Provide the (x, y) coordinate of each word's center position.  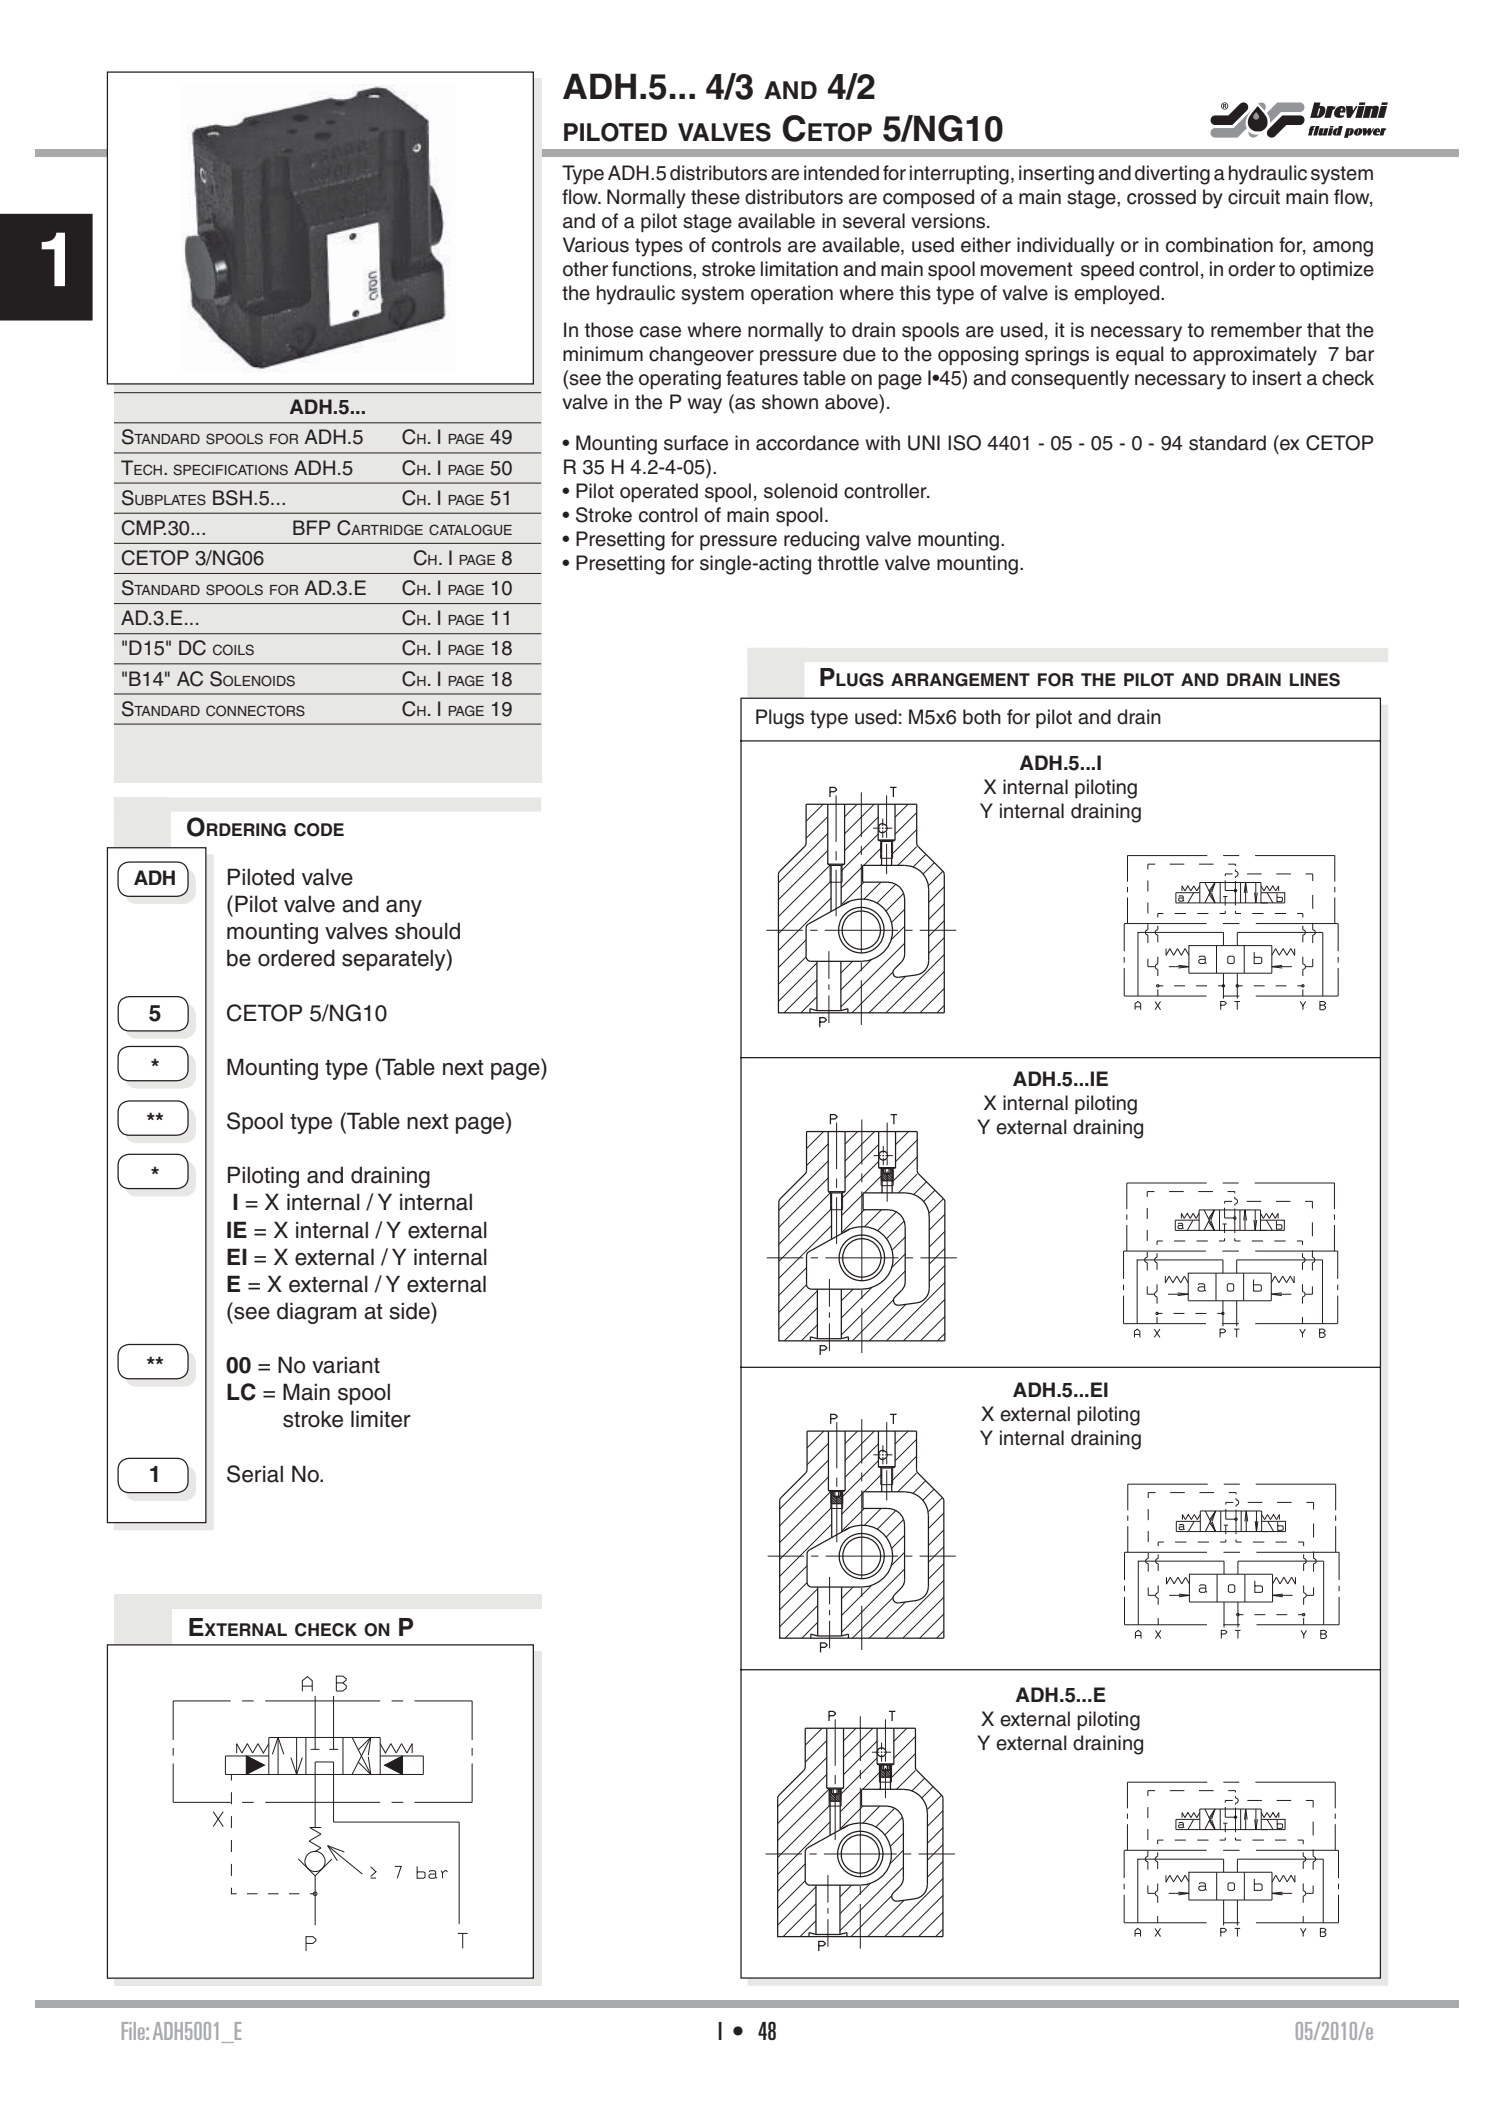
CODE (319, 830)
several (874, 221)
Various (596, 245)
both (982, 717)
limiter (381, 1419)
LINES (1315, 680)
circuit (1254, 197)
